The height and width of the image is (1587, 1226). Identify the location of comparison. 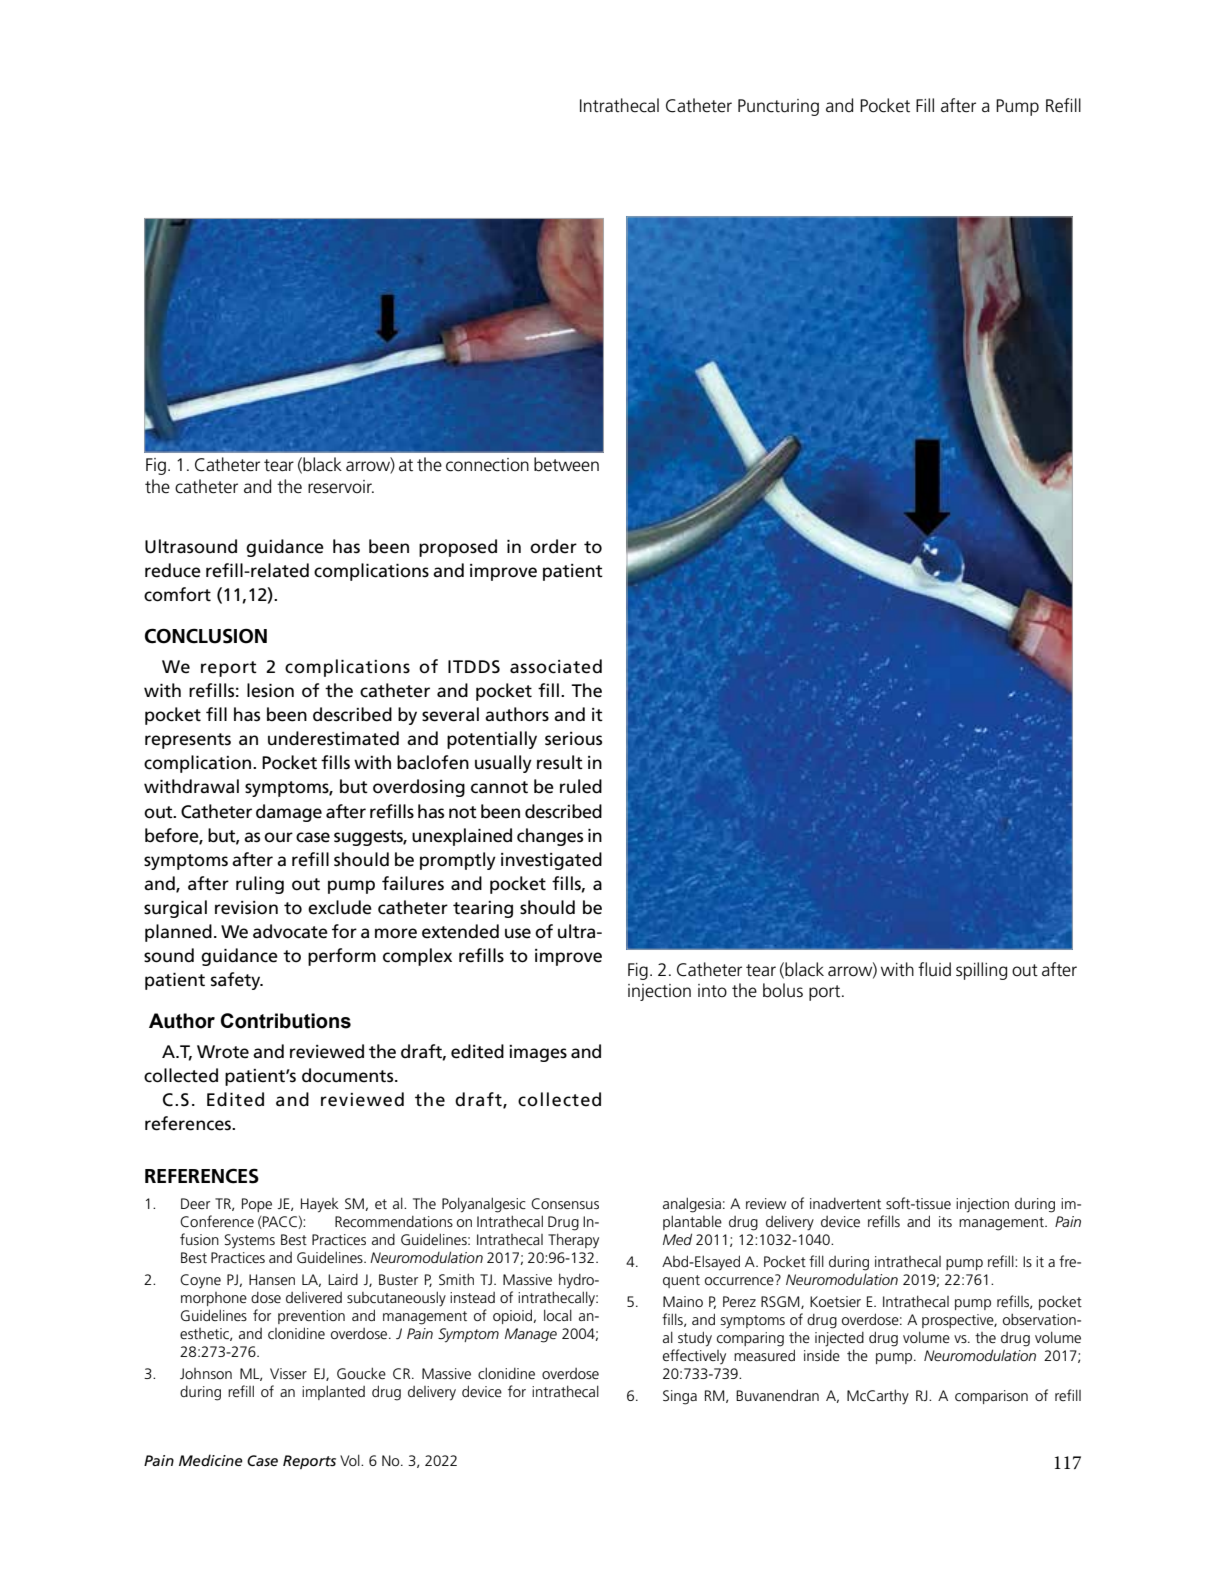
(991, 1397).
